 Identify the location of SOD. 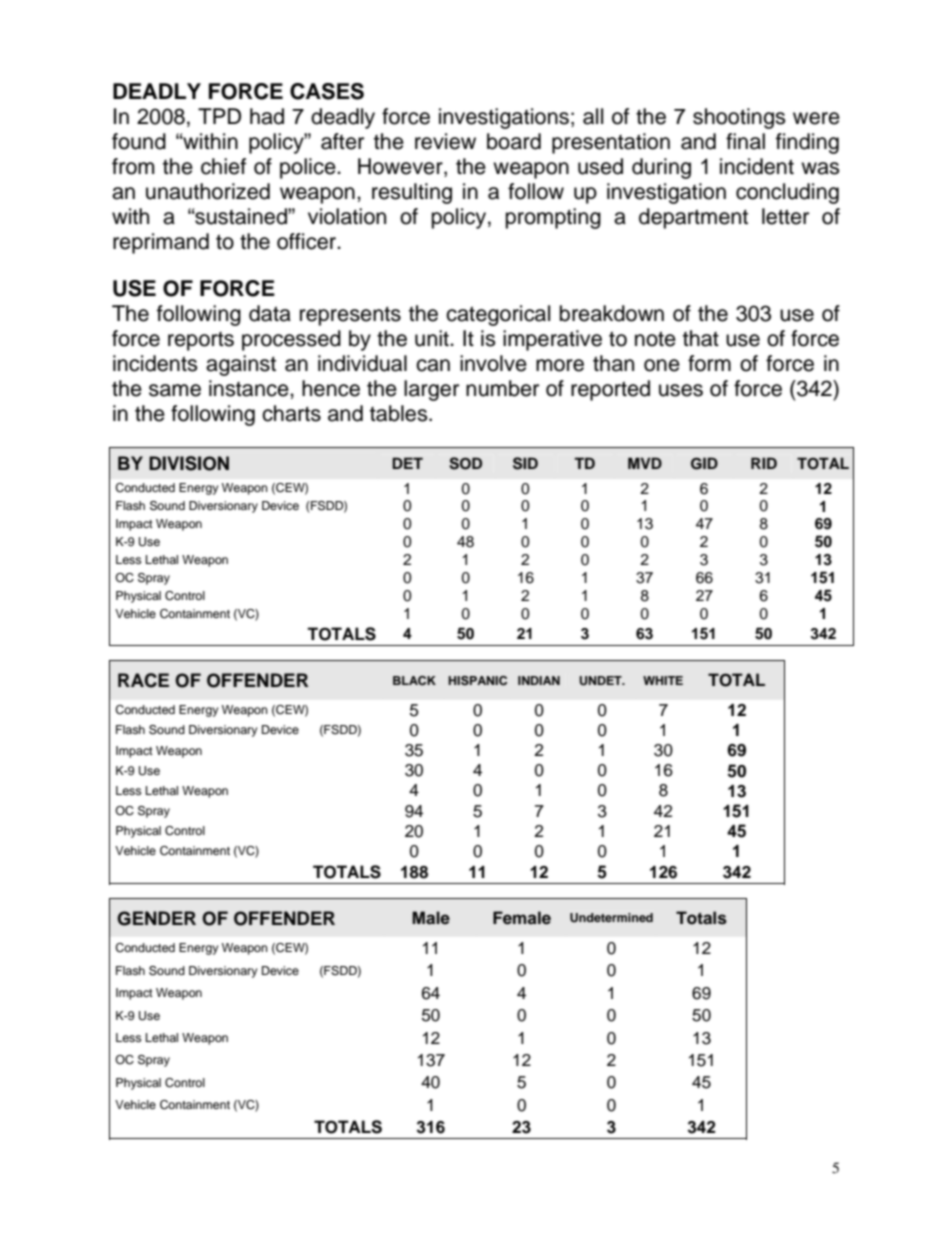
(465, 463).
